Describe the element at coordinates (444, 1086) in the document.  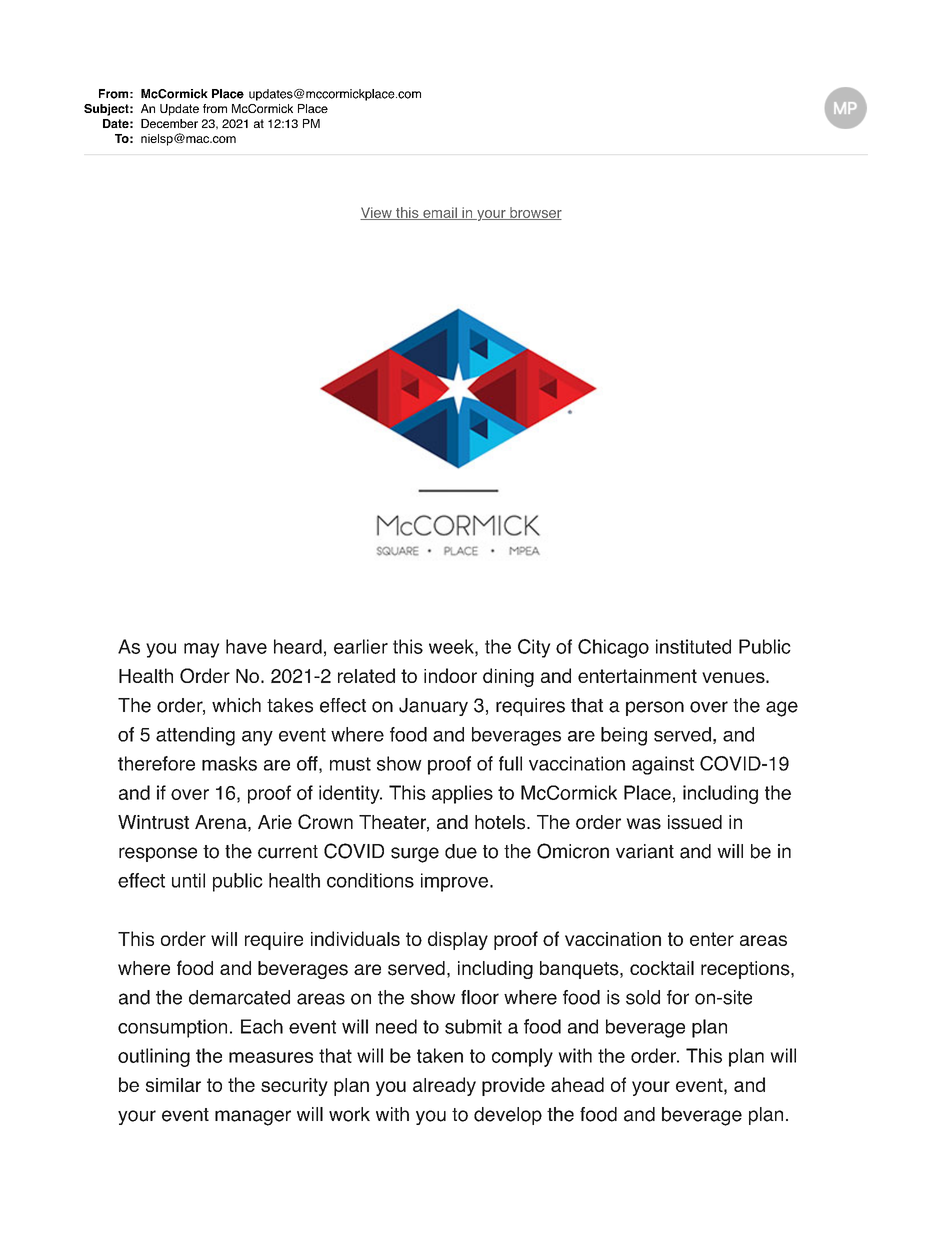
I see `already` at that location.
